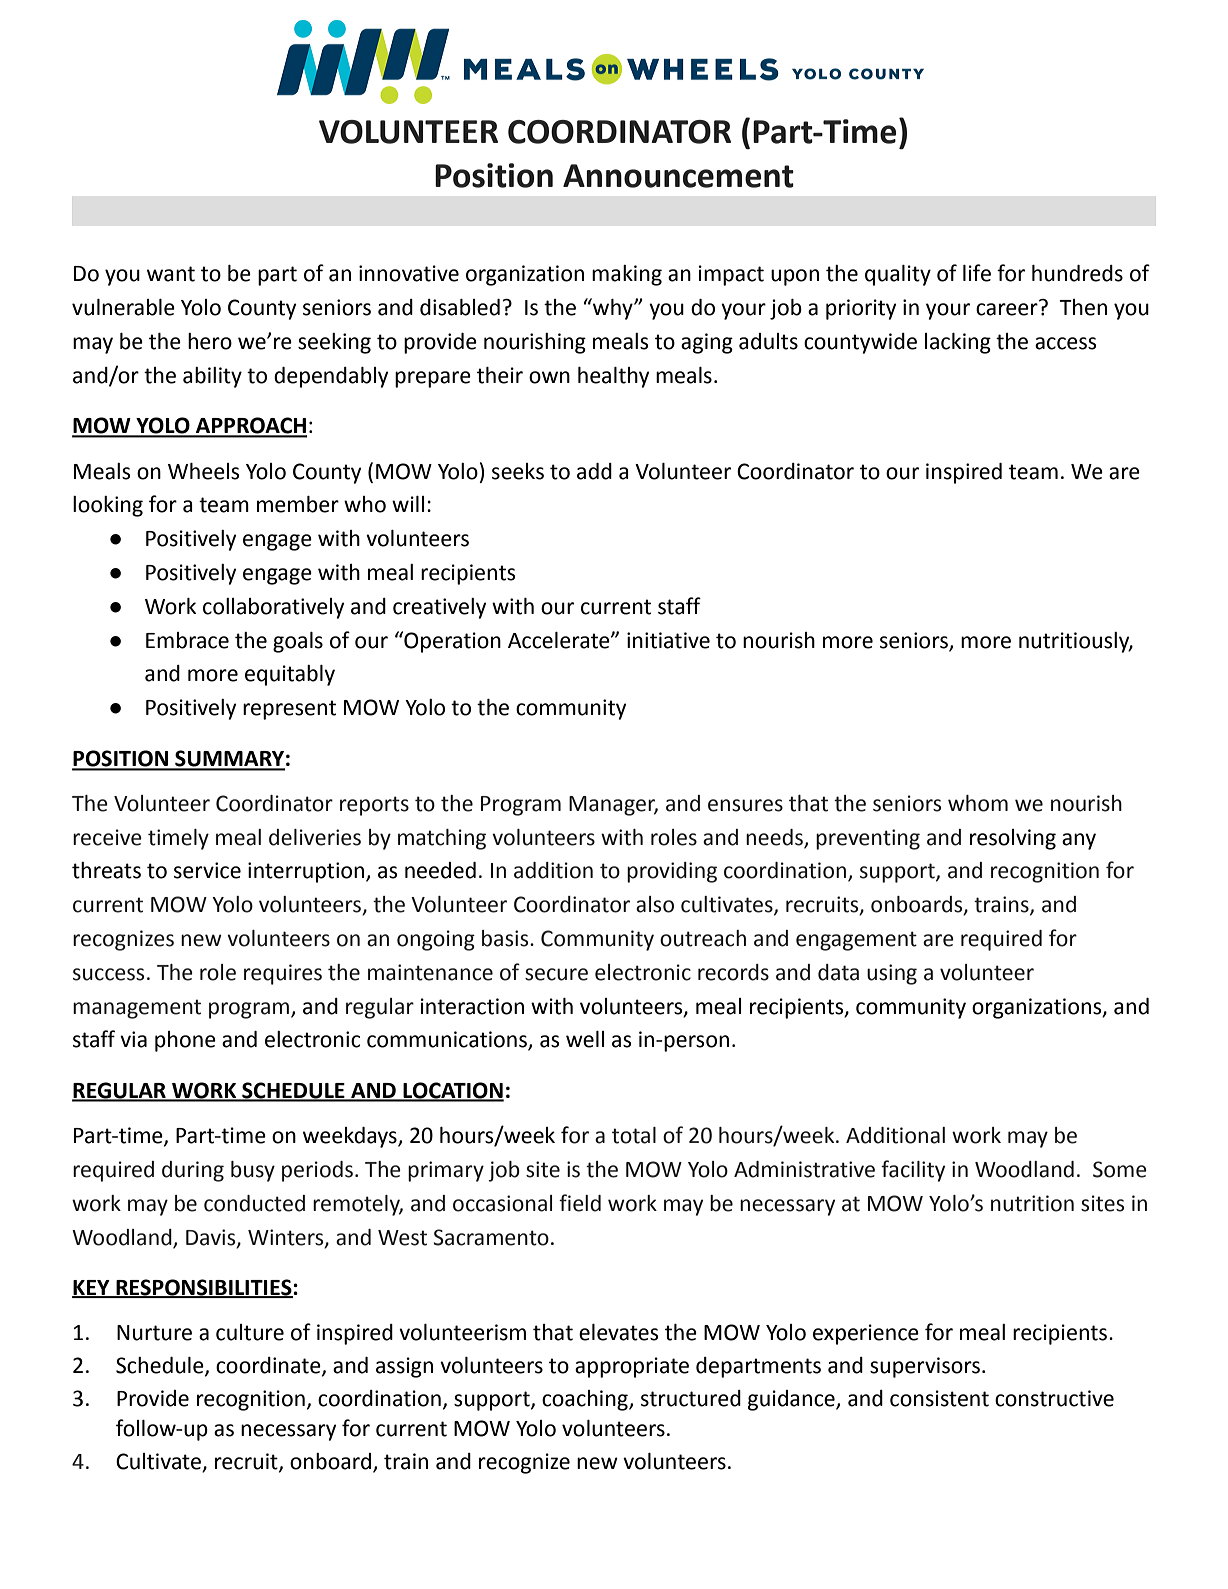 The image size is (1228, 1589). Describe the element at coordinates (634, 1135) in the page. I see `total` at that location.
